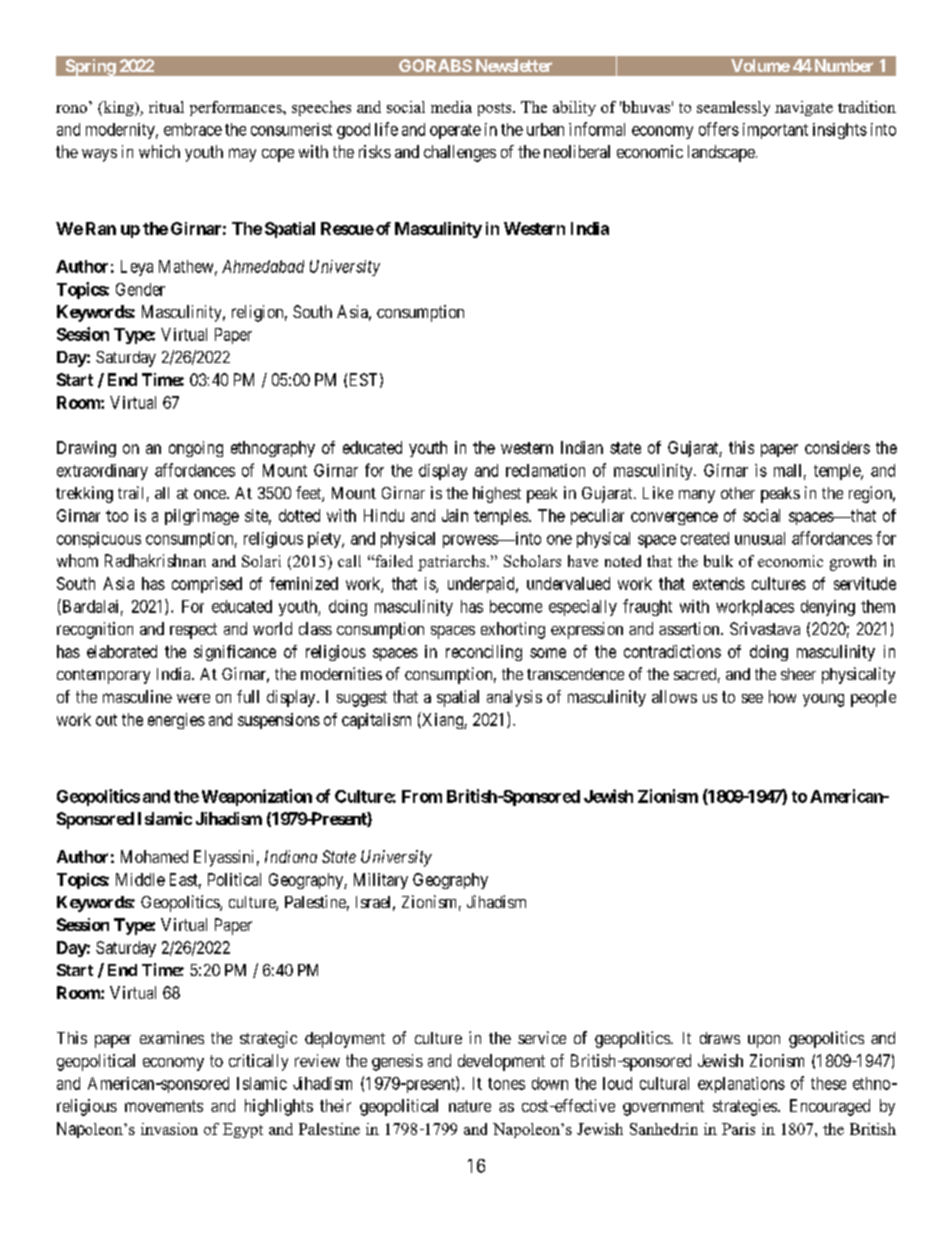 The height and width of the screenshot is (1233, 952). What do you see at coordinates (721, 153) in the screenshot?
I see `landscape` at bounding box center [721, 153].
